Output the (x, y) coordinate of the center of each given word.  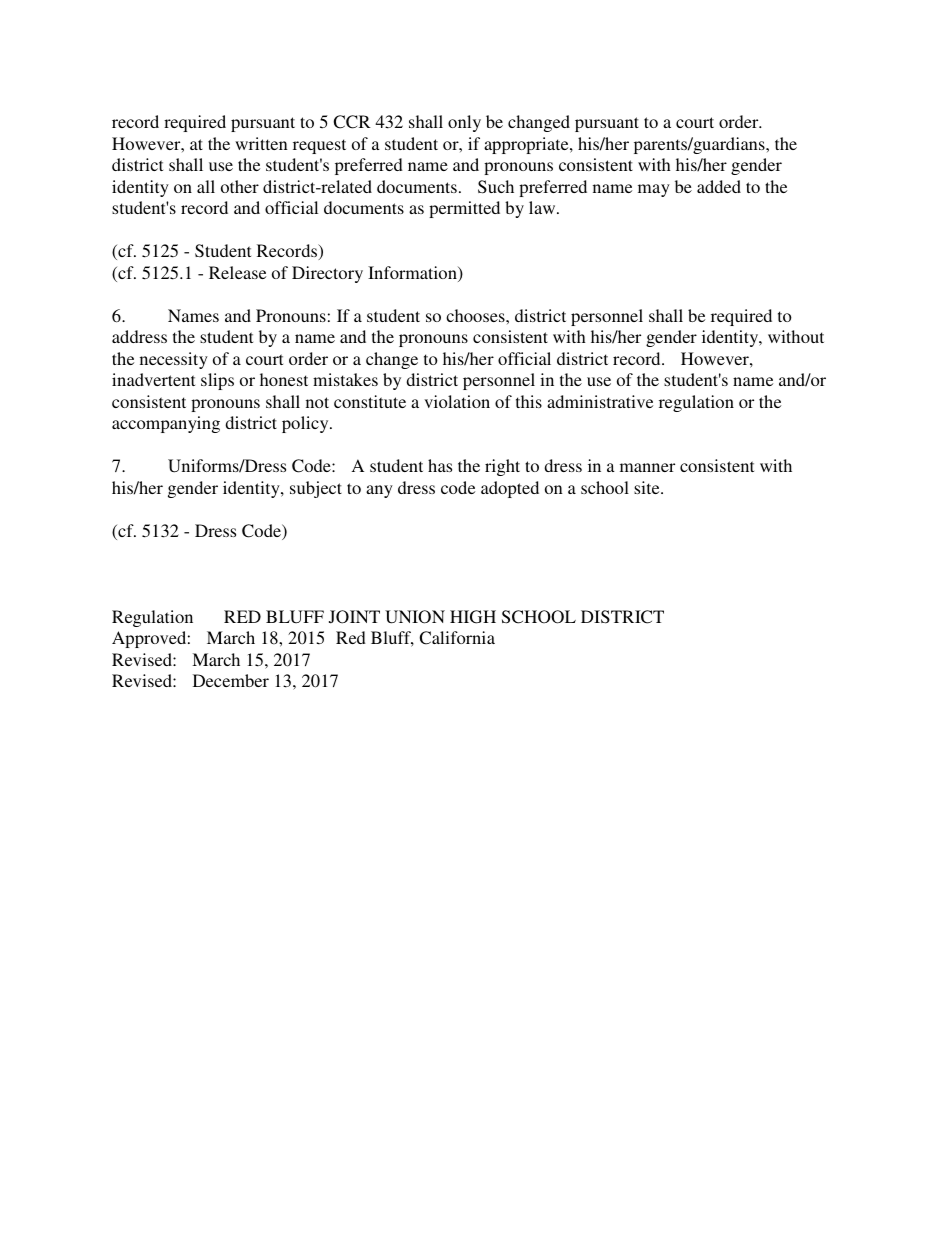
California (457, 638)
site (648, 487)
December (231, 680)
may (654, 190)
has (440, 465)
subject (316, 489)
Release (237, 272)
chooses (476, 315)
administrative (600, 401)
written (261, 143)
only (464, 123)
